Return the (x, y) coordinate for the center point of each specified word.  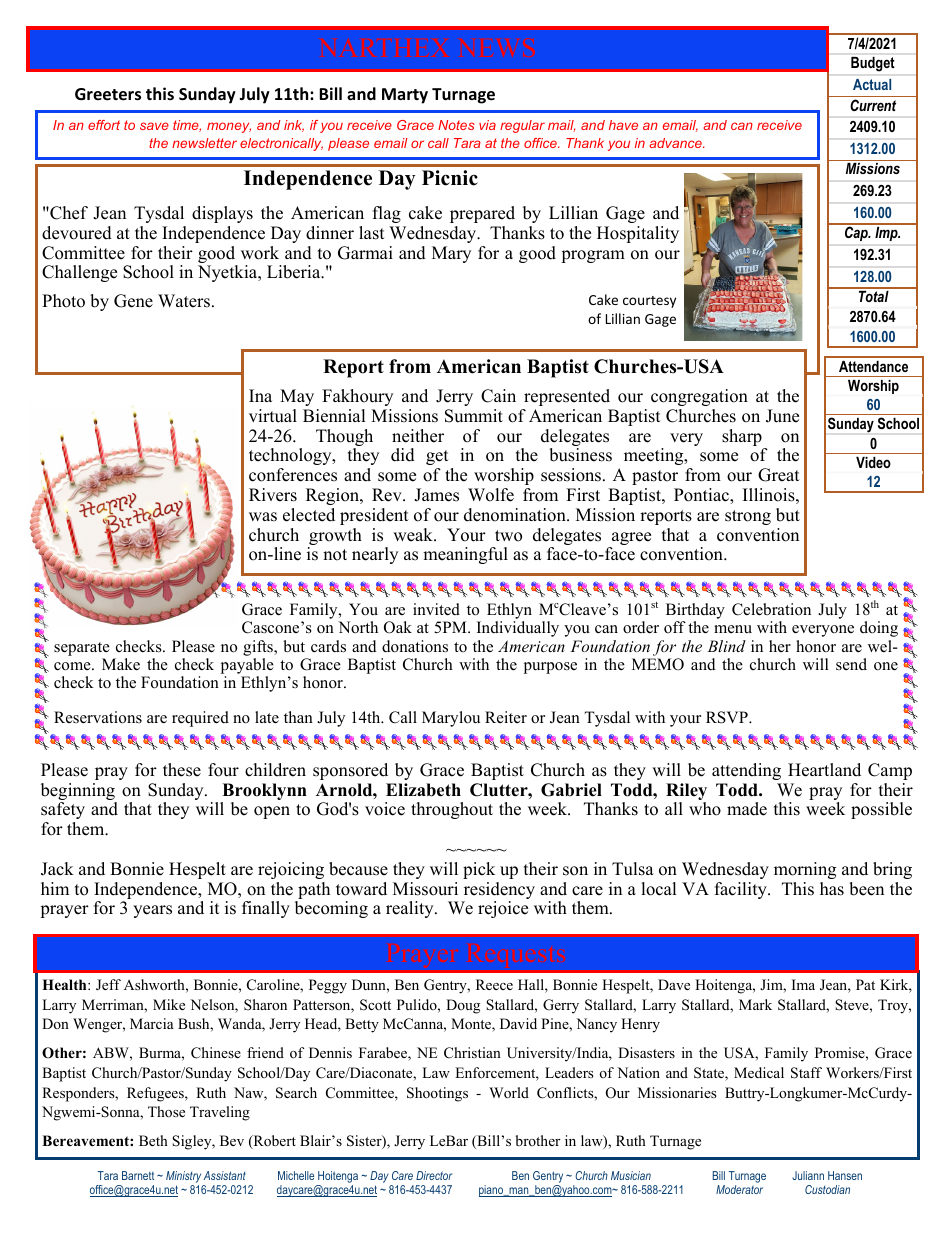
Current (873, 105)
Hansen (845, 1175)
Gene (133, 301)
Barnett (138, 1175)
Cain (498, 396)
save (154, 126)
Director (434, 1175)
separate (82, 649)
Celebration (771, 609)
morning (805, 870)
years (152, 911)
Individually (518, 629)
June (782, 416)
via (487, 125)
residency (498, 892)
